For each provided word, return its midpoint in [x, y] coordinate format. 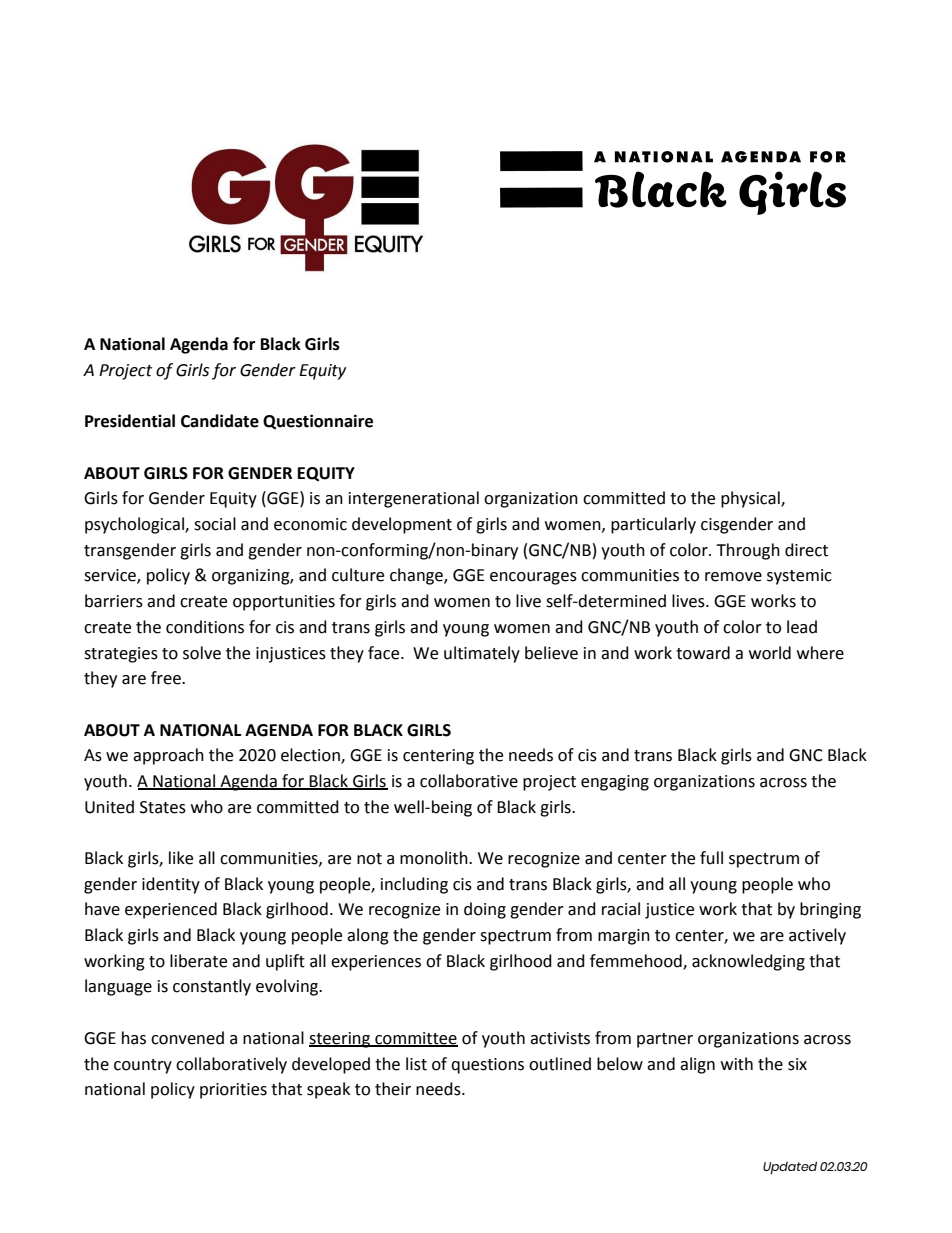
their [393, 1089]
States [163, 807]
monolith [435, 858]
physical [751, 499]
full [711, 858]
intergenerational [414, 499]
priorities [233, 1091]
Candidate [220, 421]
